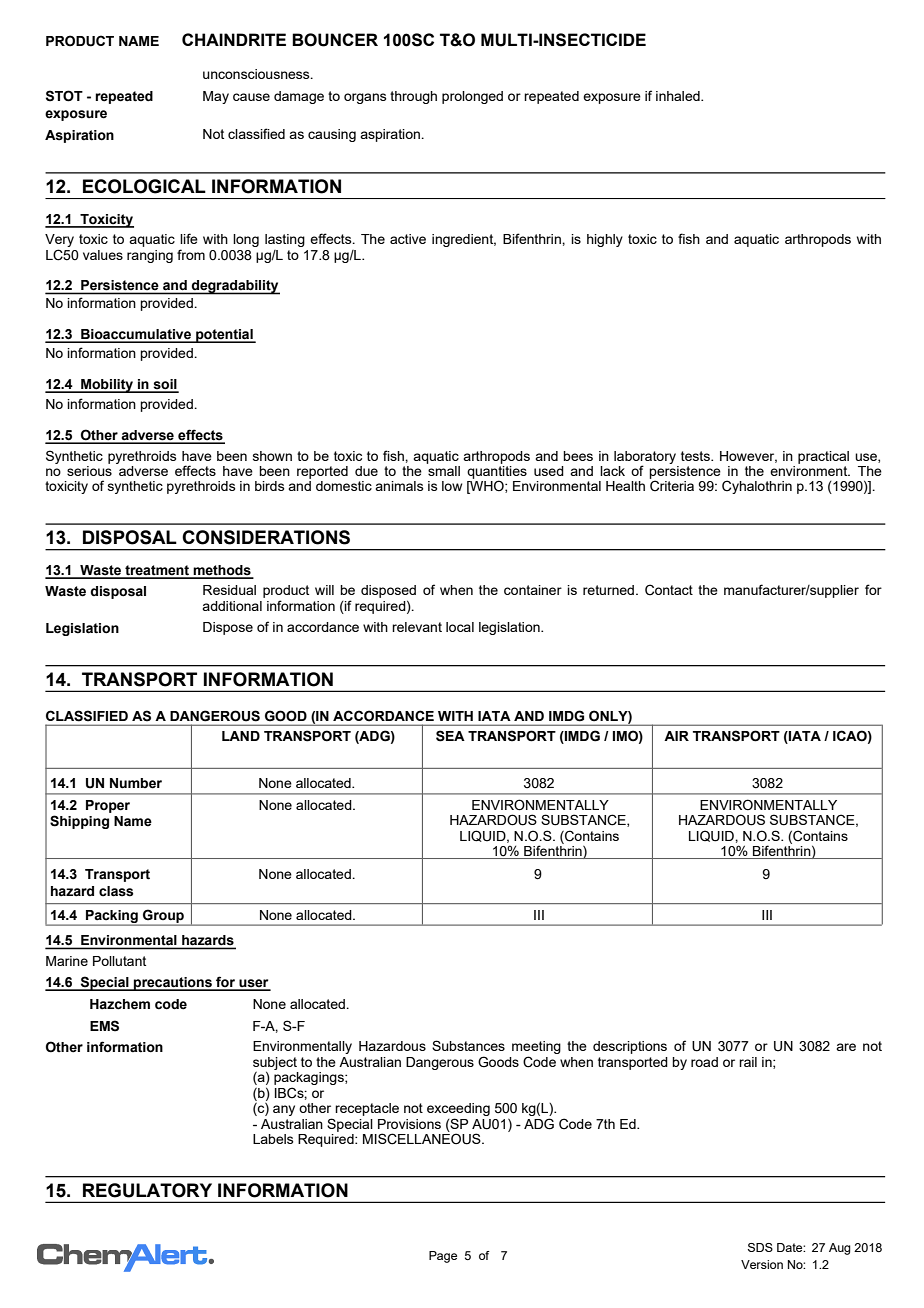 The height and width of the document is (1308, 924). Describe the element at coordinates (147, 1190) in the document. I see `REGULATORY` at that location.
